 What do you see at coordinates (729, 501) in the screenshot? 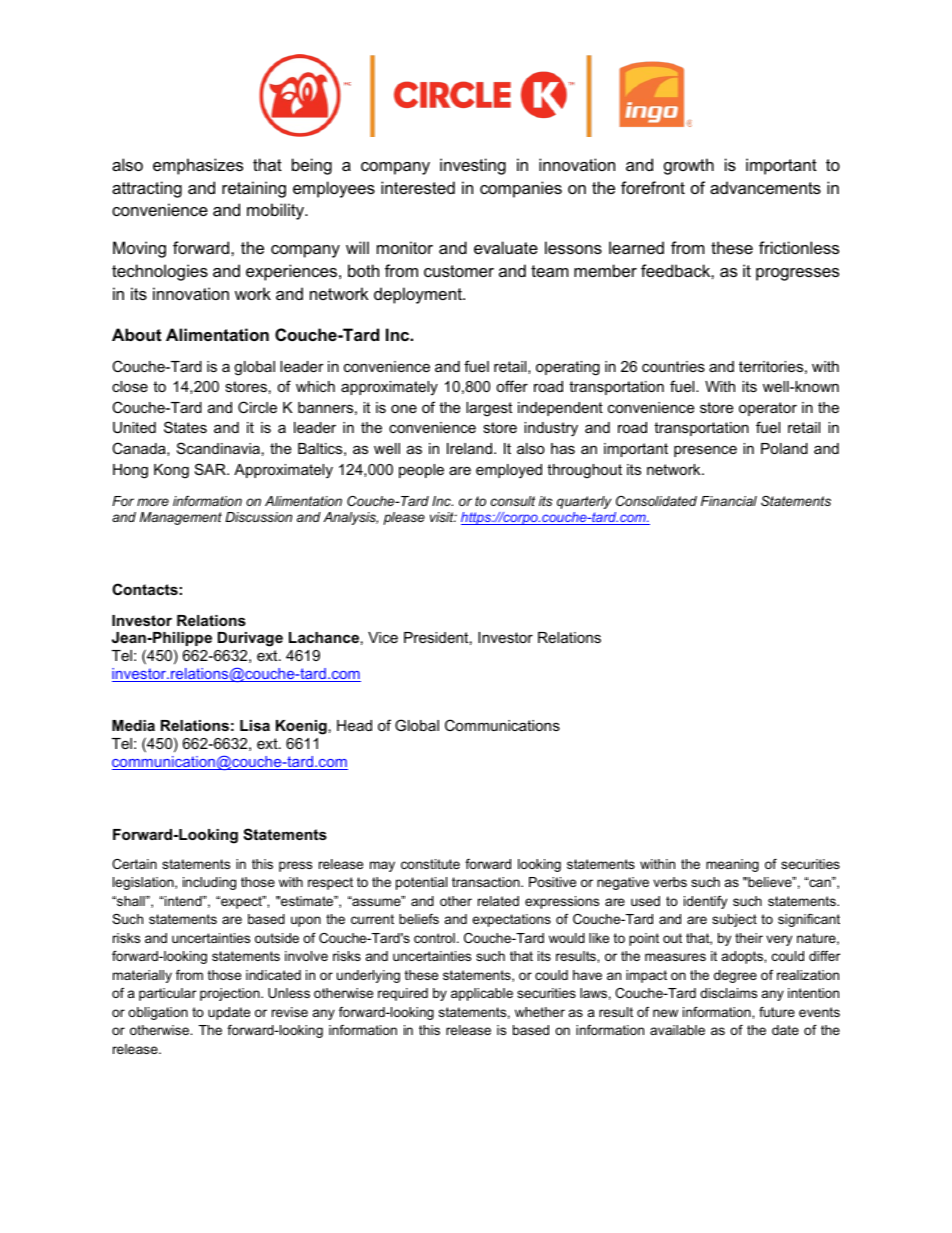
I see `Financial` at bounding box center [729, 501].
